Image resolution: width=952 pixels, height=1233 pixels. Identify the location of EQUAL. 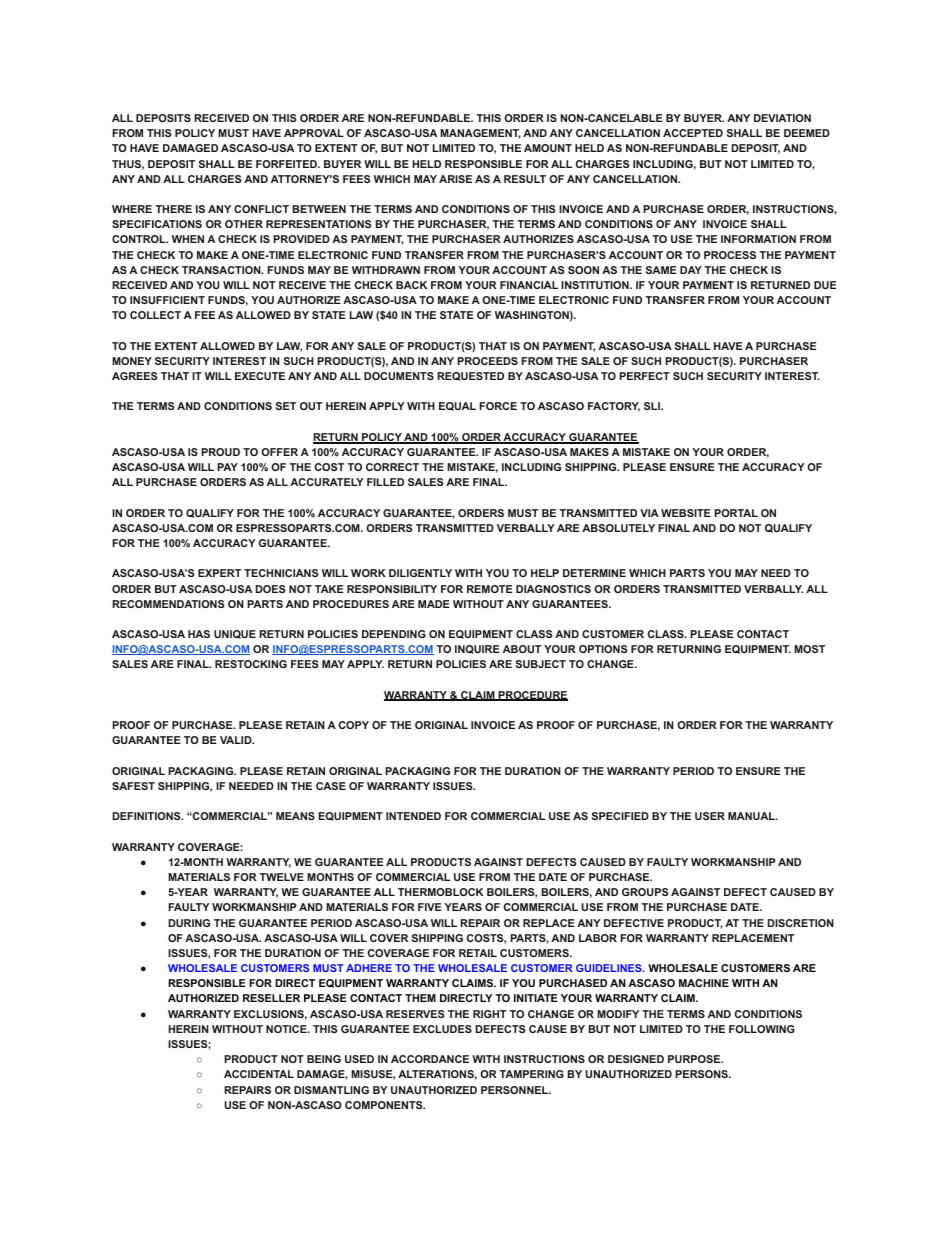
(457, 406).
